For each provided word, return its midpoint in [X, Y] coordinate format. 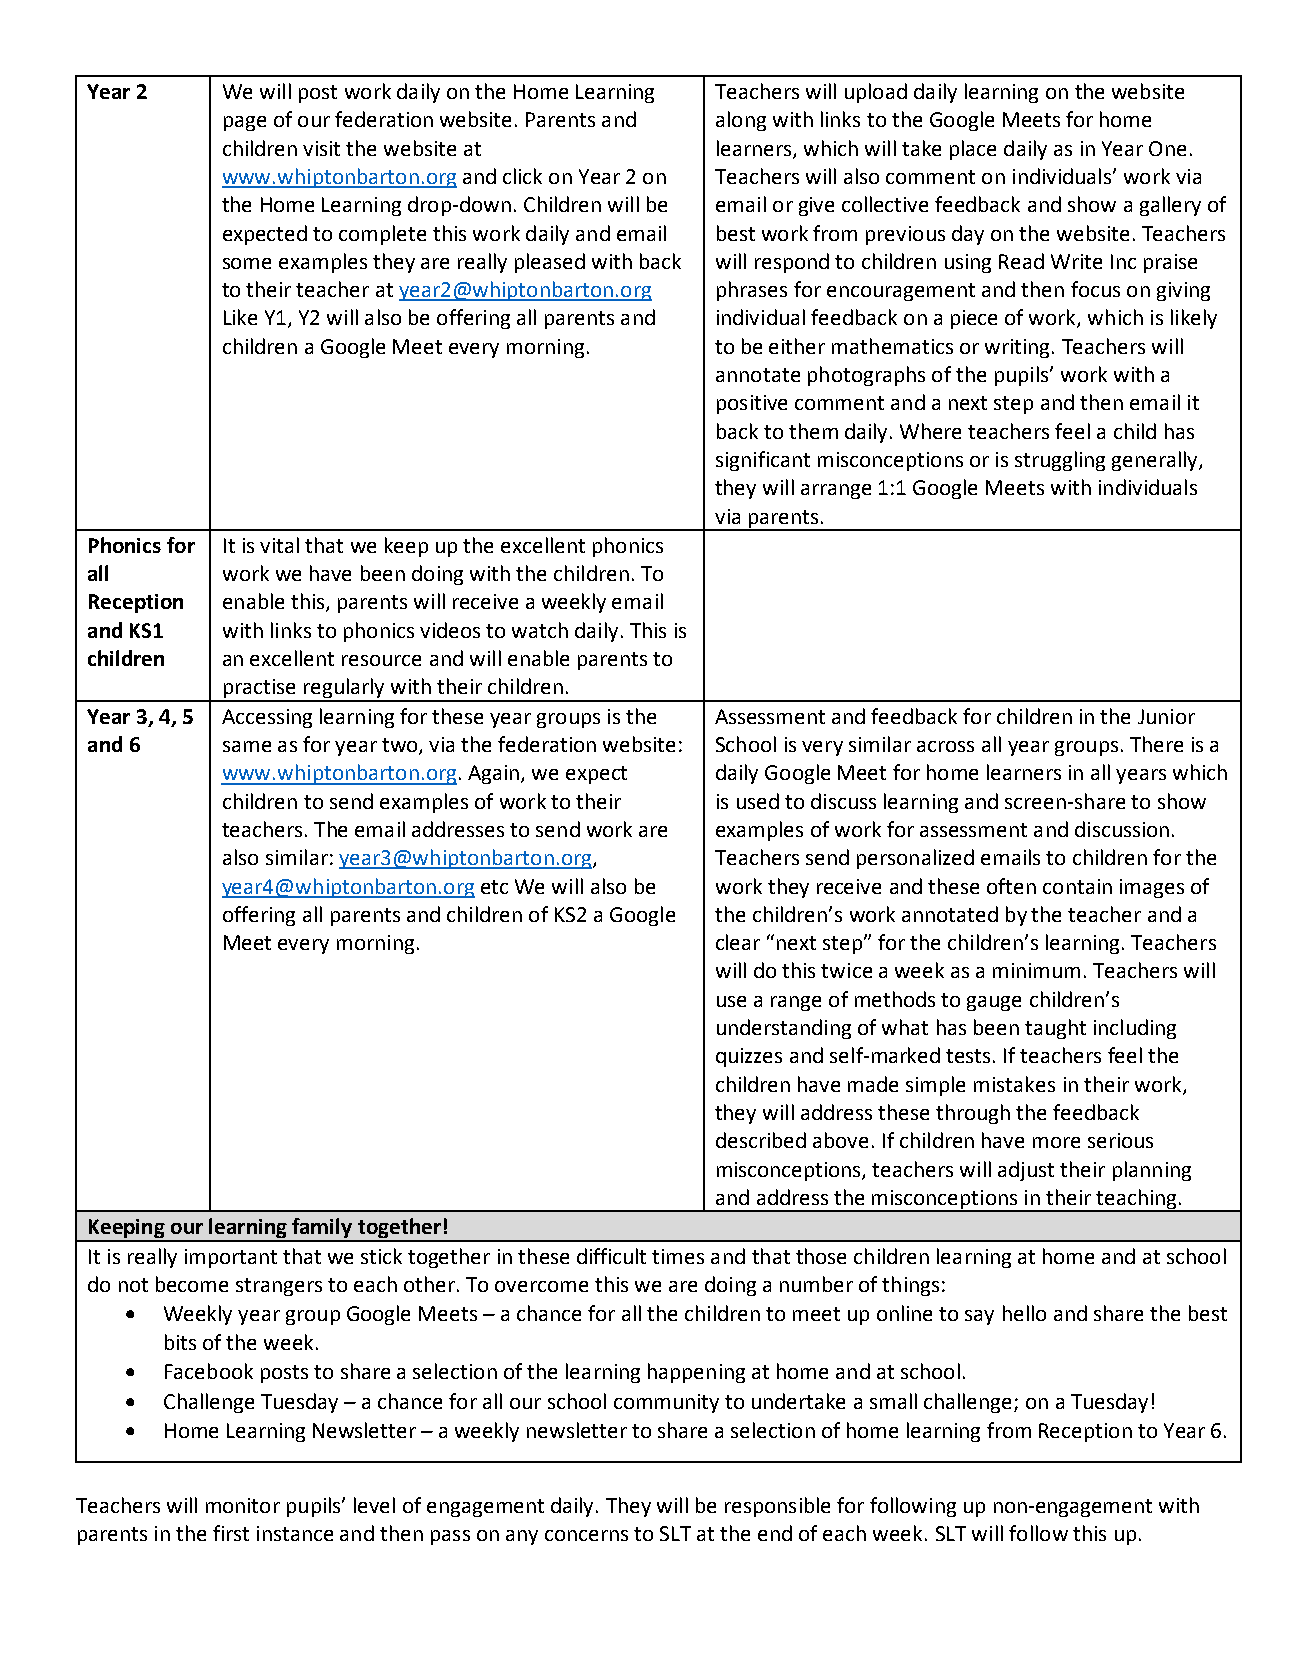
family [322, 1229]
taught [1055, 1029]
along [741, 121]
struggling [1060, 461]
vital [279, 545]
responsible [777, 1507]
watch [540, 630]
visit [321, 148]
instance [295, 1533]
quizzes [749, 1057]
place [973, 150]
